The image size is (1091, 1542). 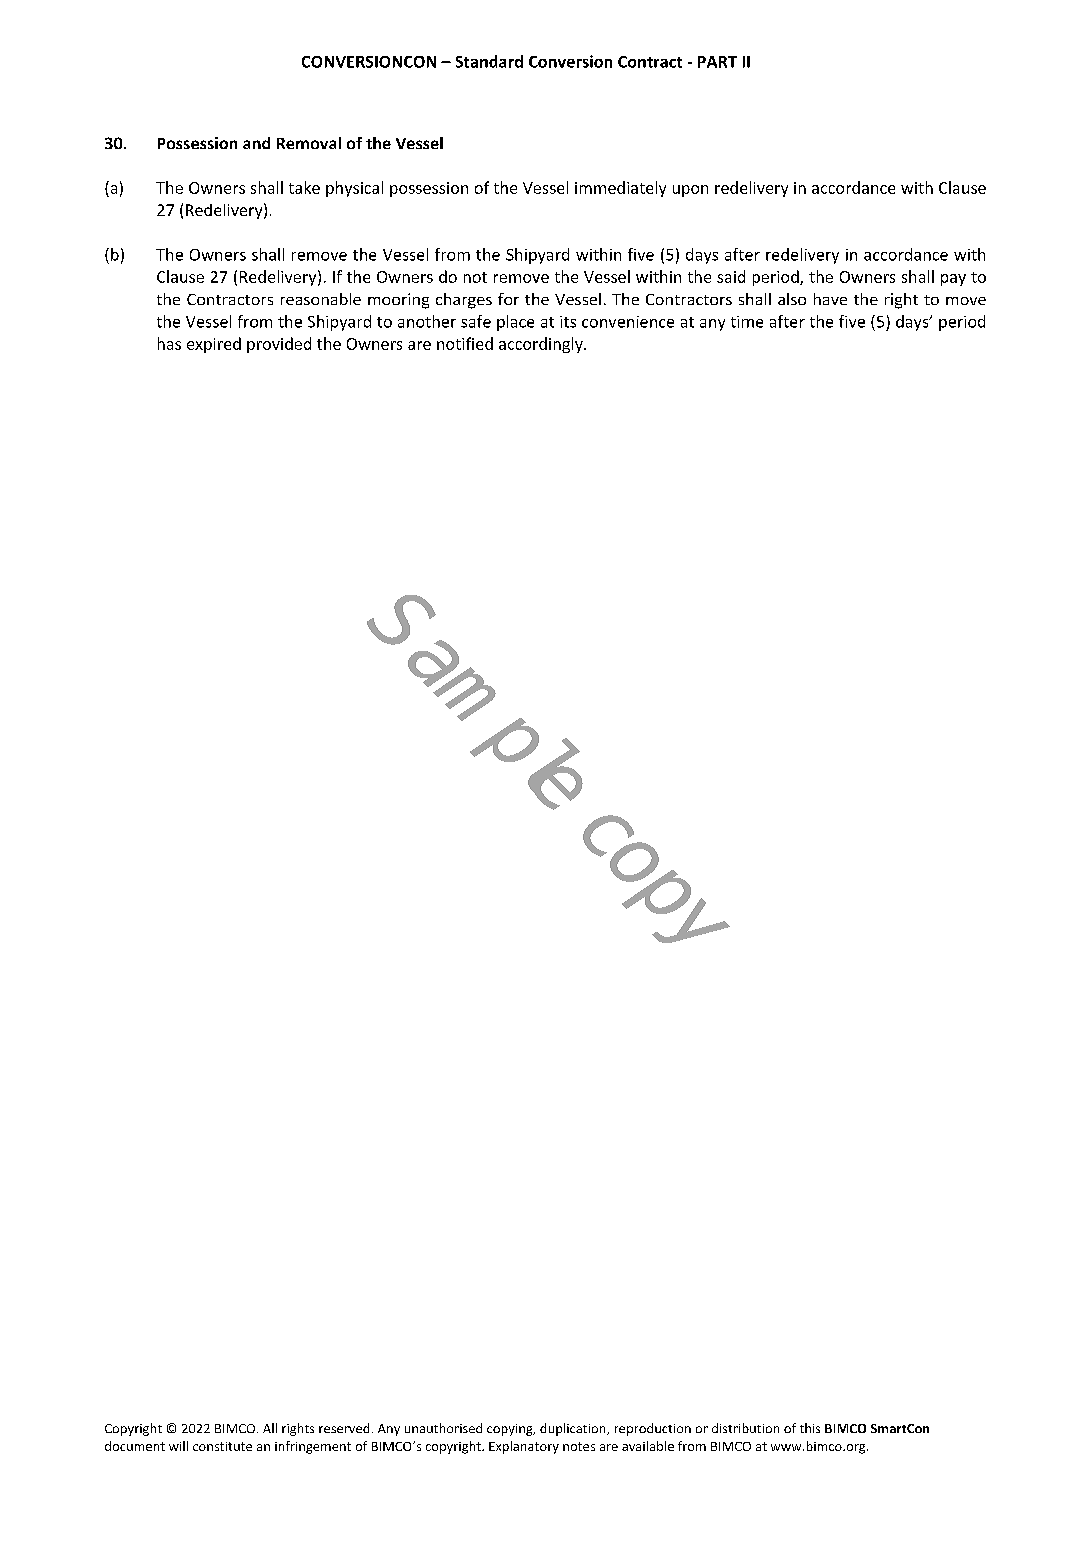 I want to click on constitute, so click(x=222, y=1446).
